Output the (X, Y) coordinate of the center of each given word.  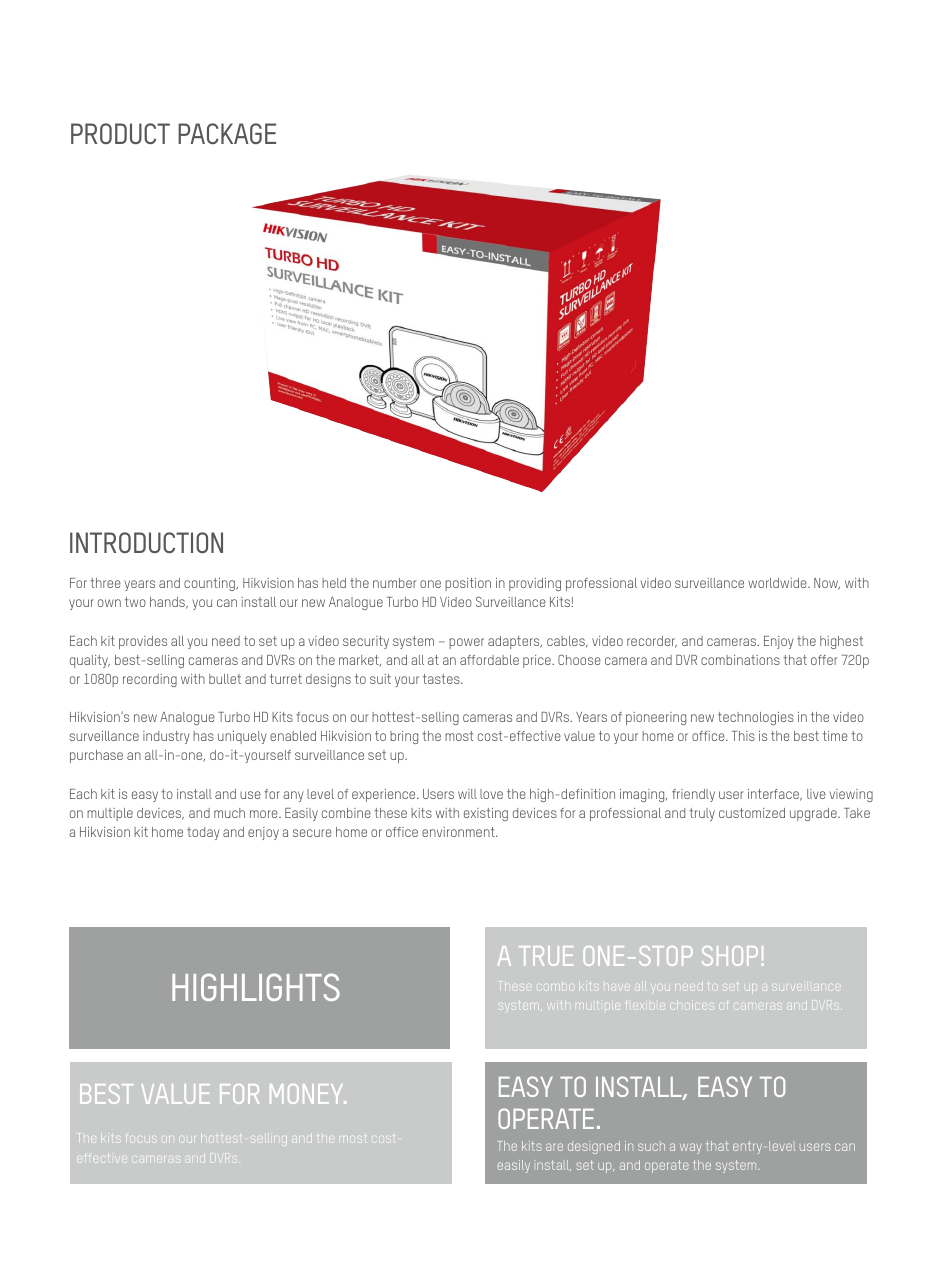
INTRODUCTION (146, 542)
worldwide (778, 583)
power (466, 643)
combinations (740, 660)
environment (459, 832)
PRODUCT (120, 133)
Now (827, 584)
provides (143, 642)
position (468, 584)
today (203, 833)
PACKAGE (227, 133)
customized (752, 813)
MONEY (308, 1094)
